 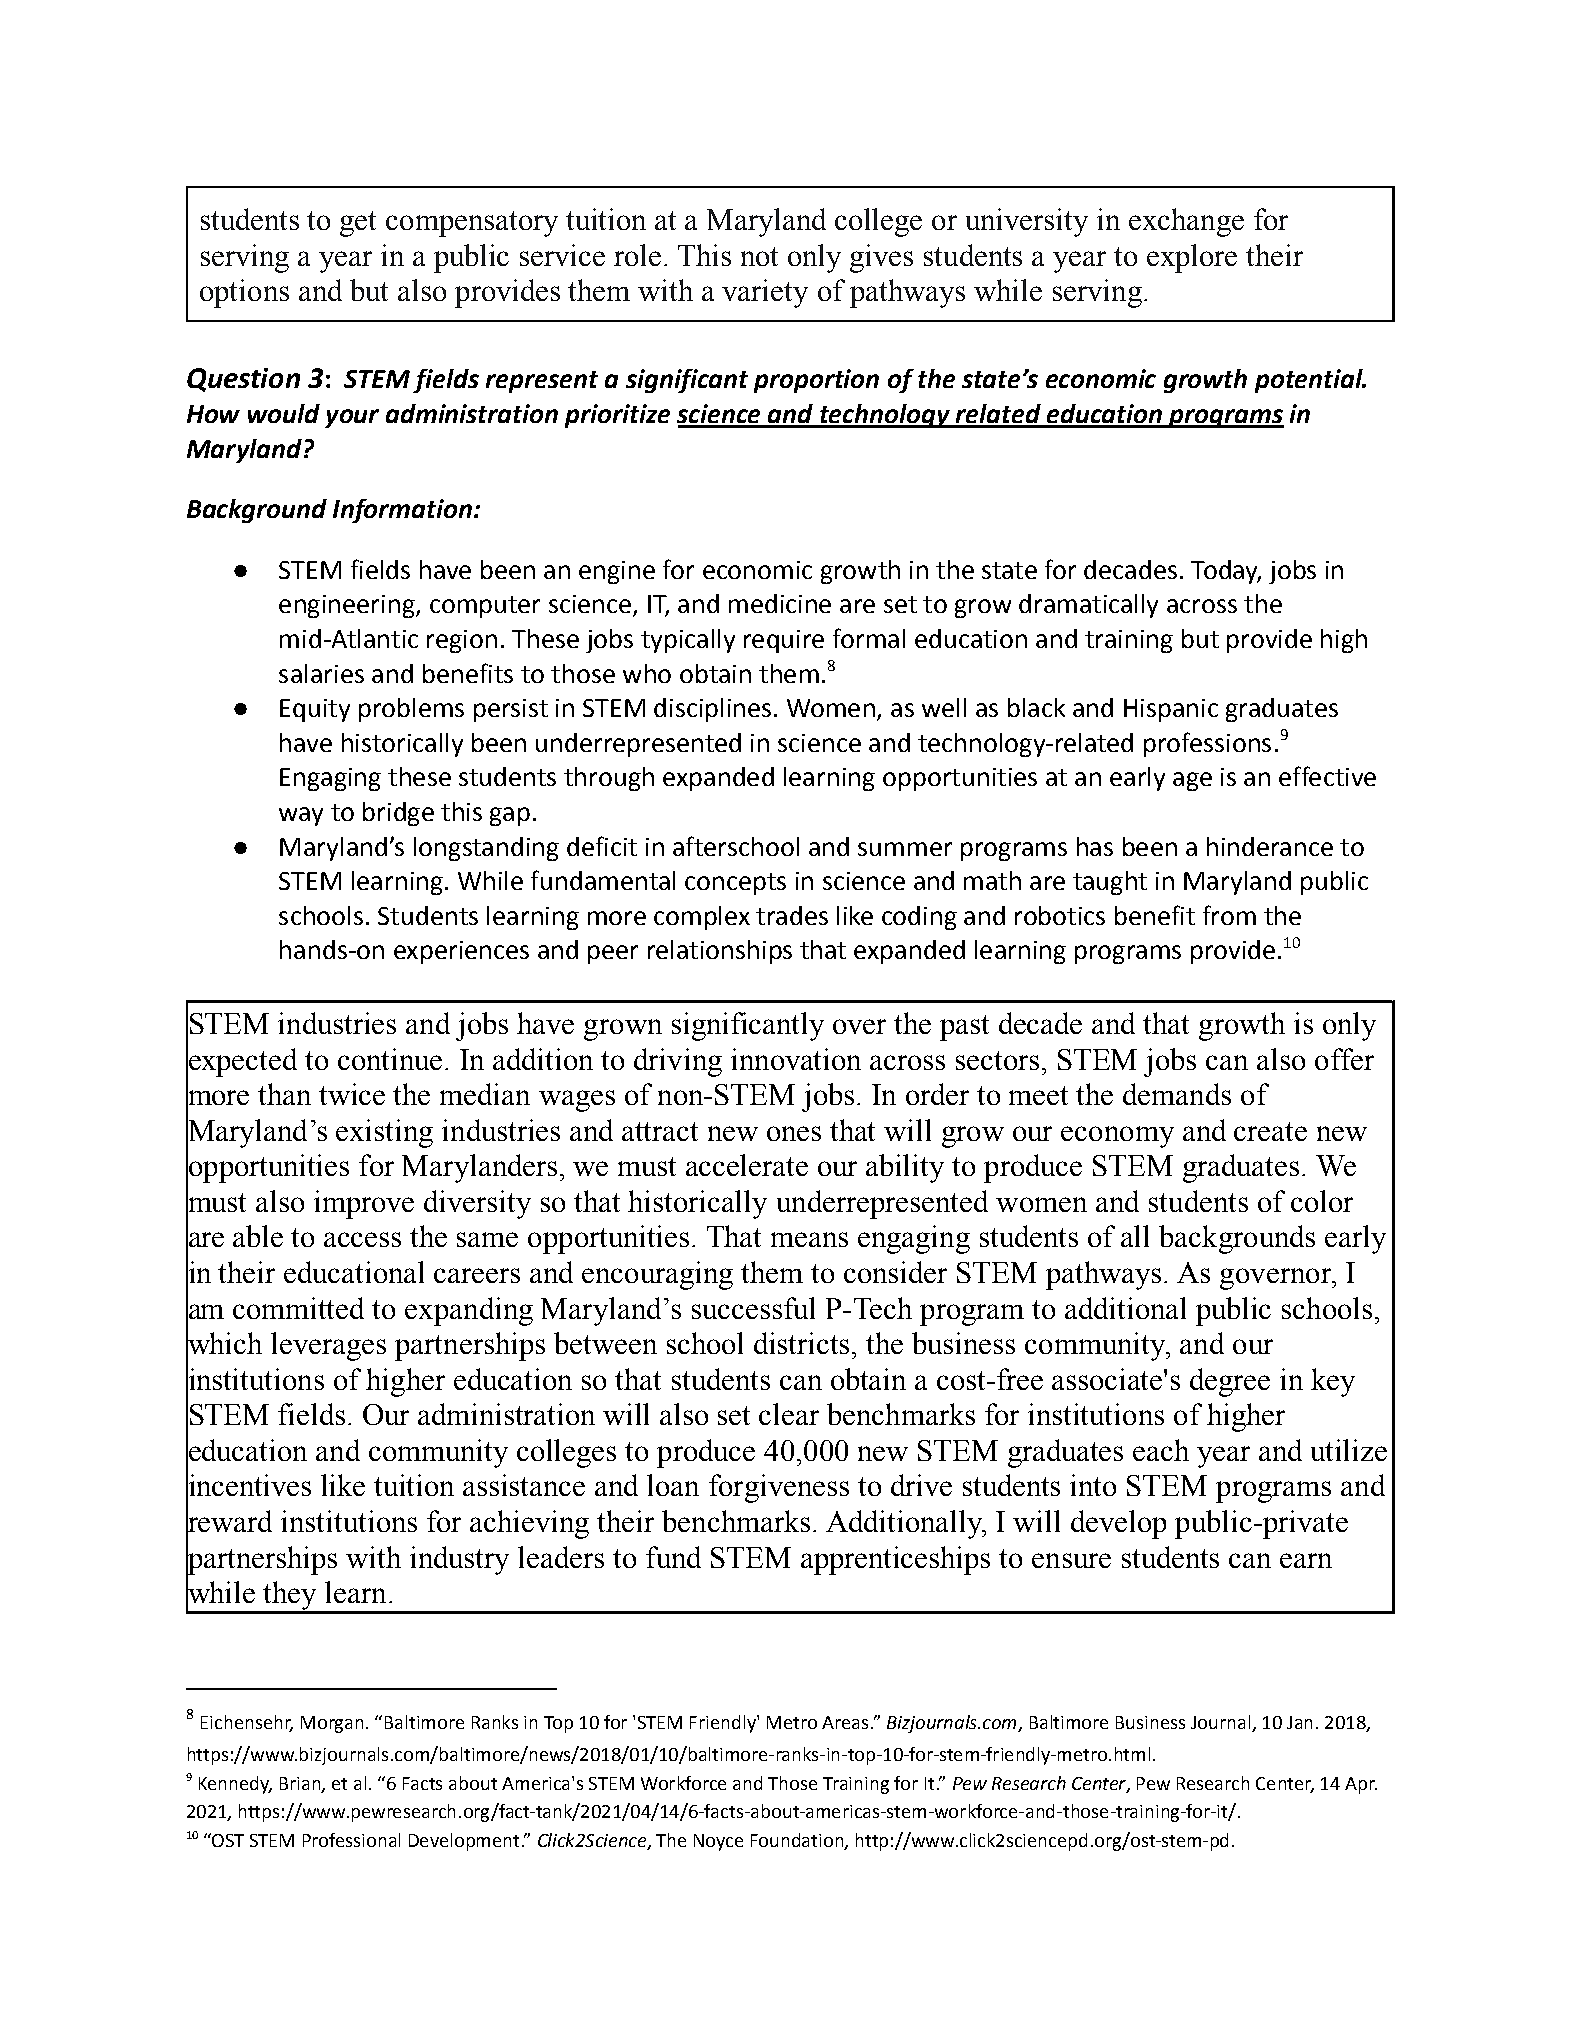 What do you see at coordinates (759, 256) in the image?
I see `not` at bounding box center [759, 256].
